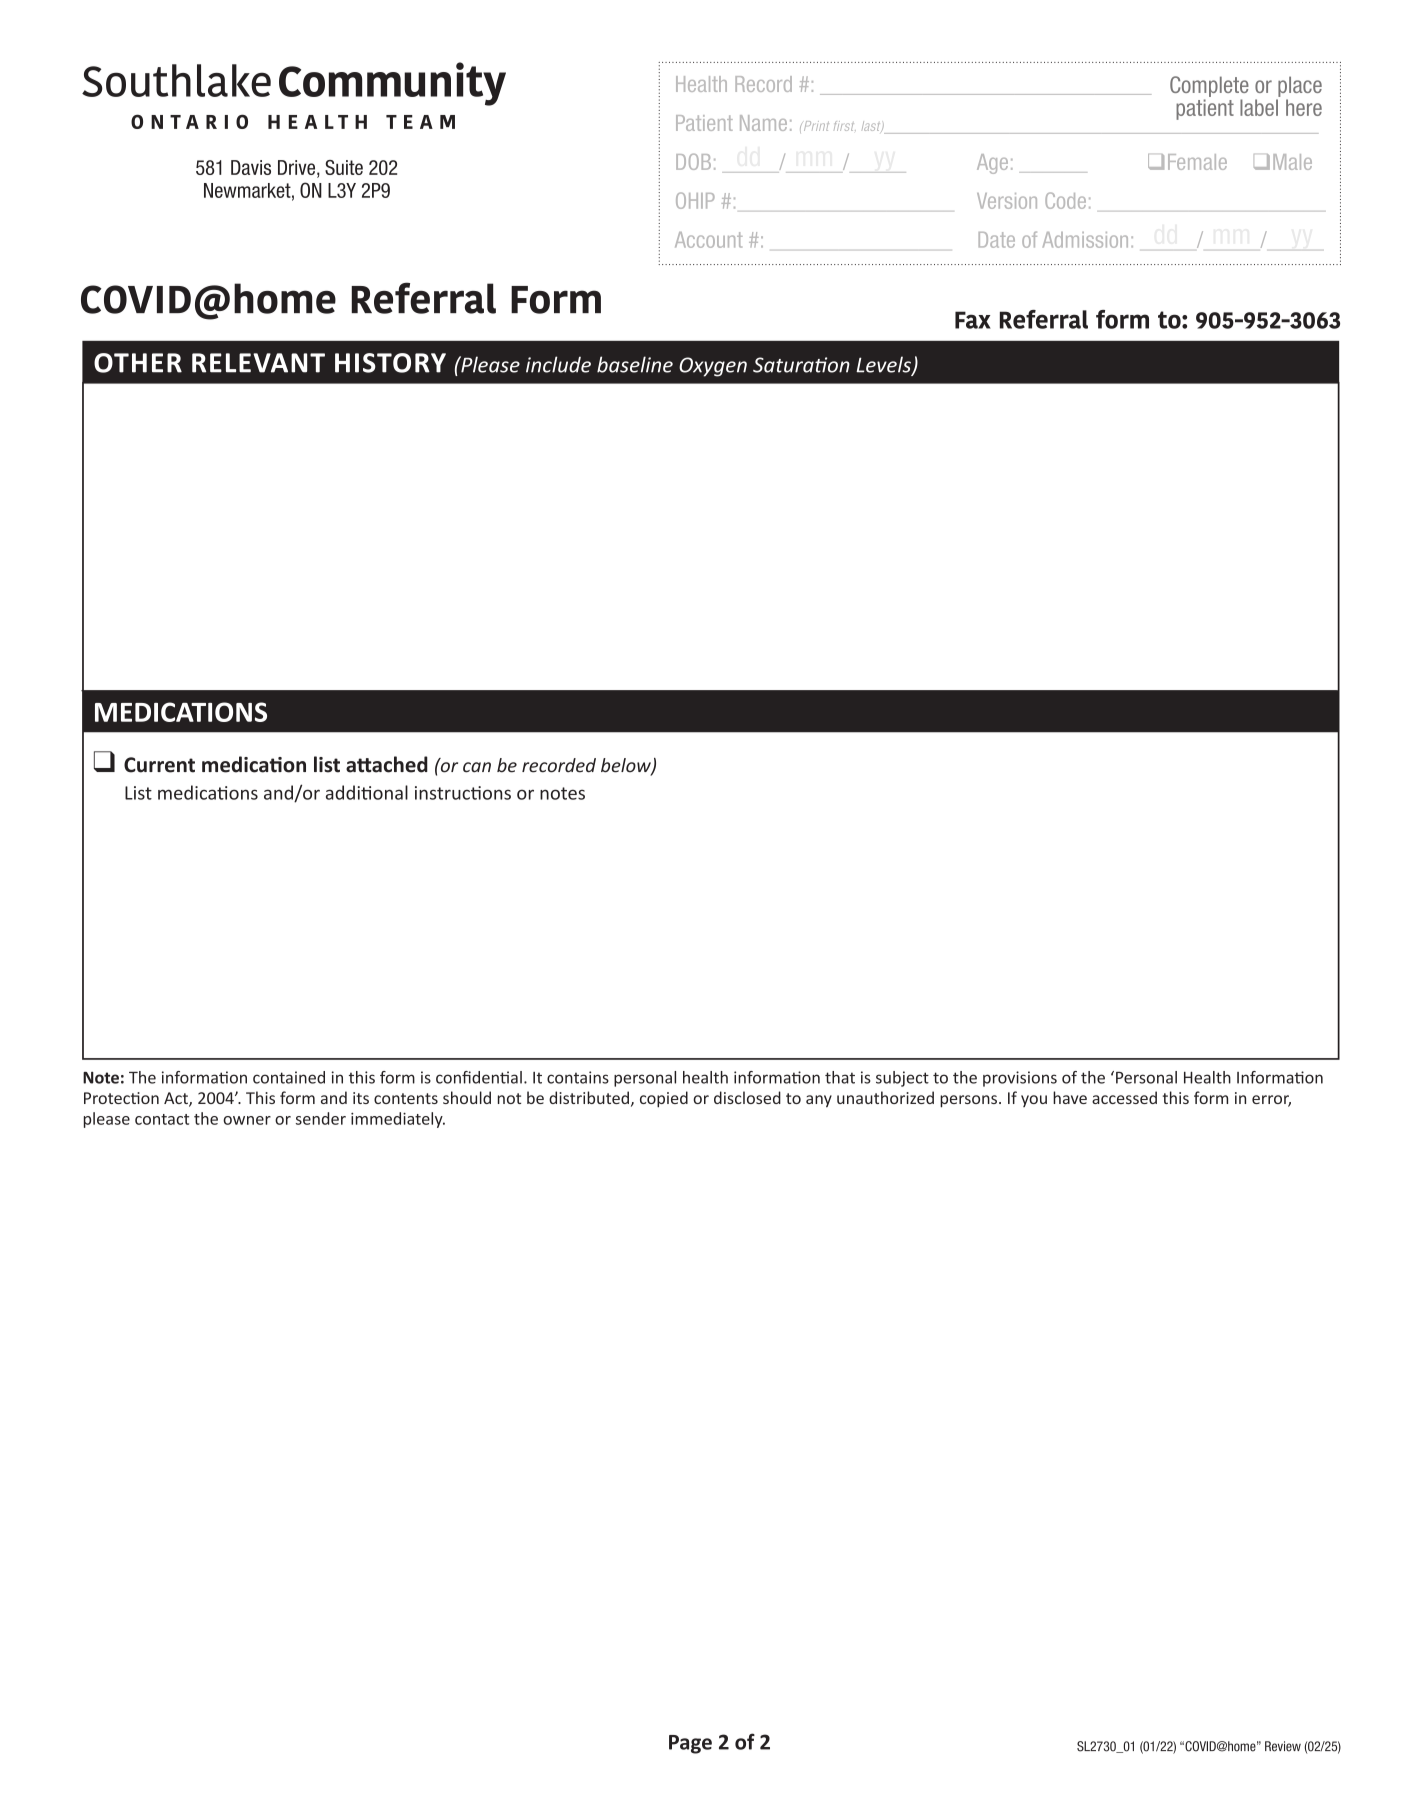 The height and width of the image is (1813, 1401). Describe the element at coordinates (884, 365) in the image. I see `Levels` at that location.
